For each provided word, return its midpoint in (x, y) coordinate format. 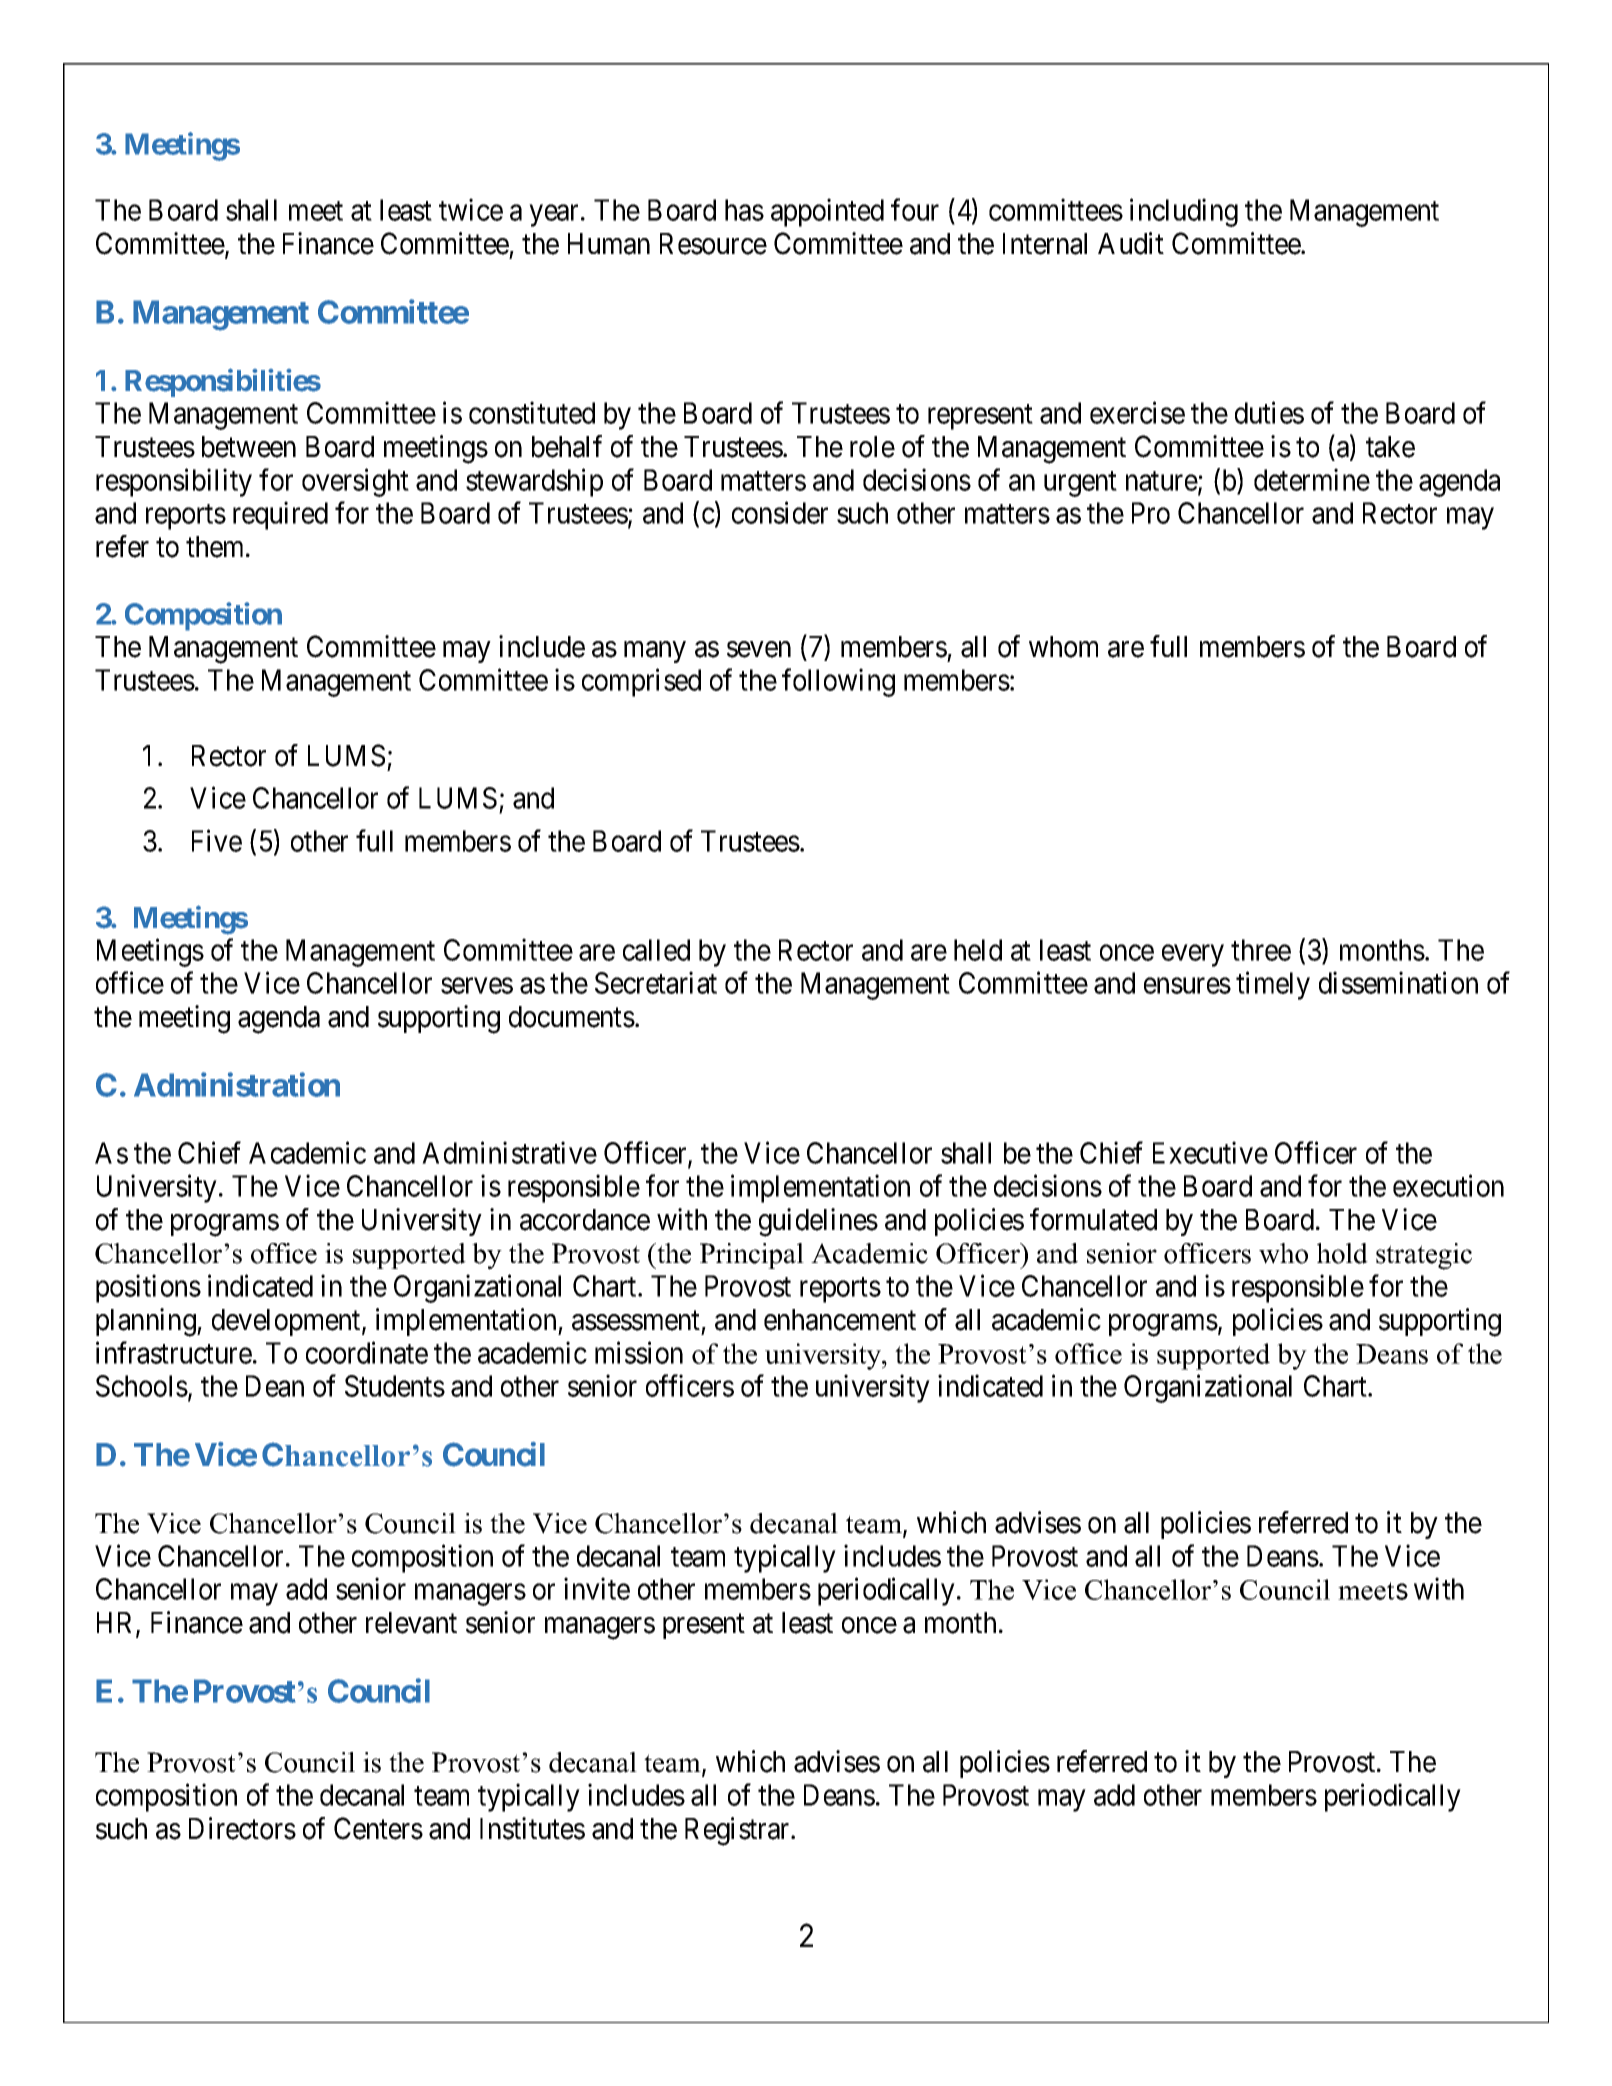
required (280, 515)
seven (759, 649)
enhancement (840, 1320)
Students (395, 1386)
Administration (237, 1085)
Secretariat (656, 982)
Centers (378, 1828)
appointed (827, 213)
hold (1342, 1253)
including (1184, 213)
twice (471, 210)
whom (1063, 647)
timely (1273, 985)
